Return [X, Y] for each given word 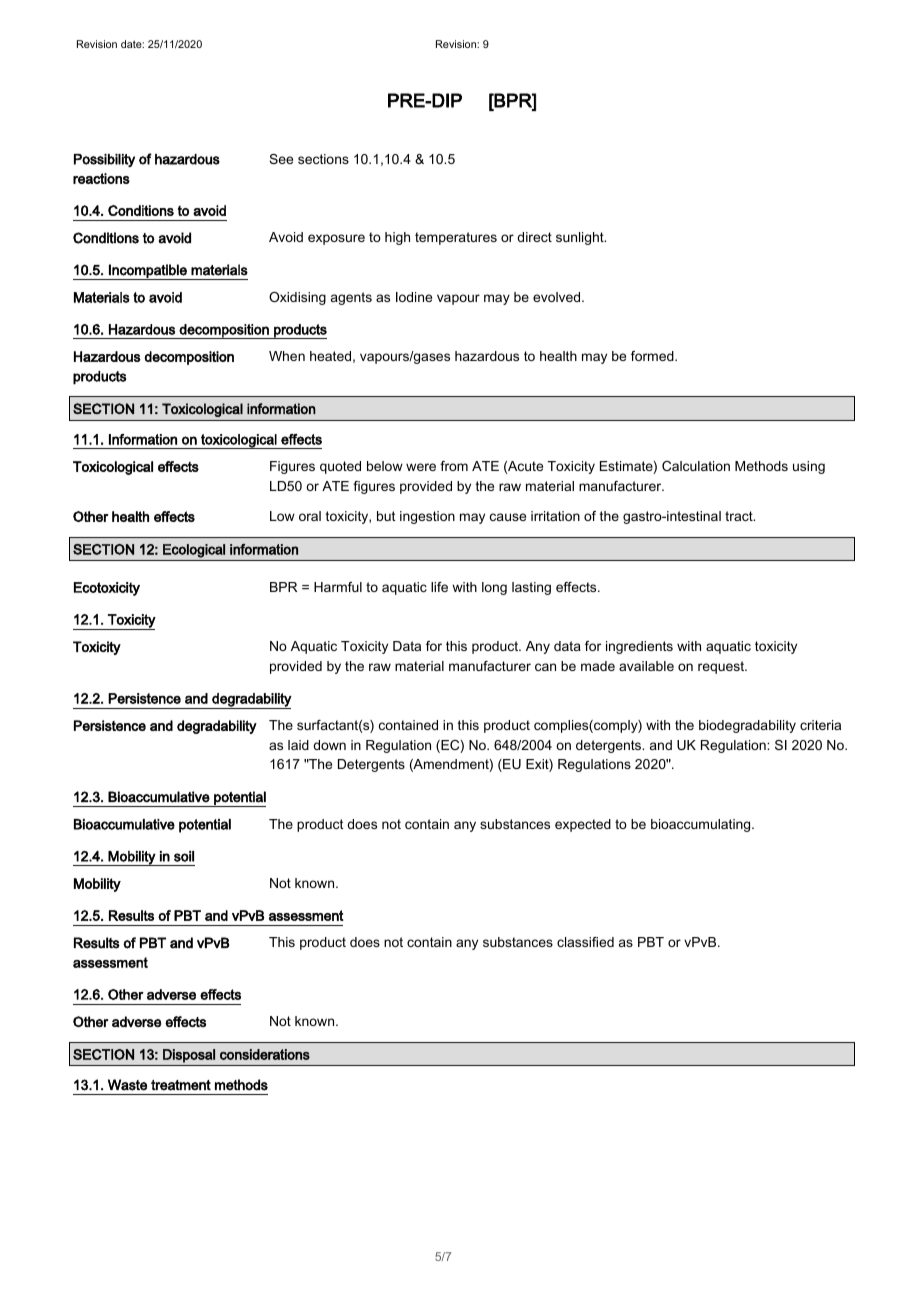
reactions [101, 178]
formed [653, 356]
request [722, 667]
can [545, 667]
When [287, 356]
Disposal [189, 1056]
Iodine [414, 297]
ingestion [427, 517]
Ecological [194, 551]
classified [585, 942]
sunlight [581, 238]
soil [184, 856]
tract [740, 516]
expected [583, 825]
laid [298, 745]
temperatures [456, 238]
